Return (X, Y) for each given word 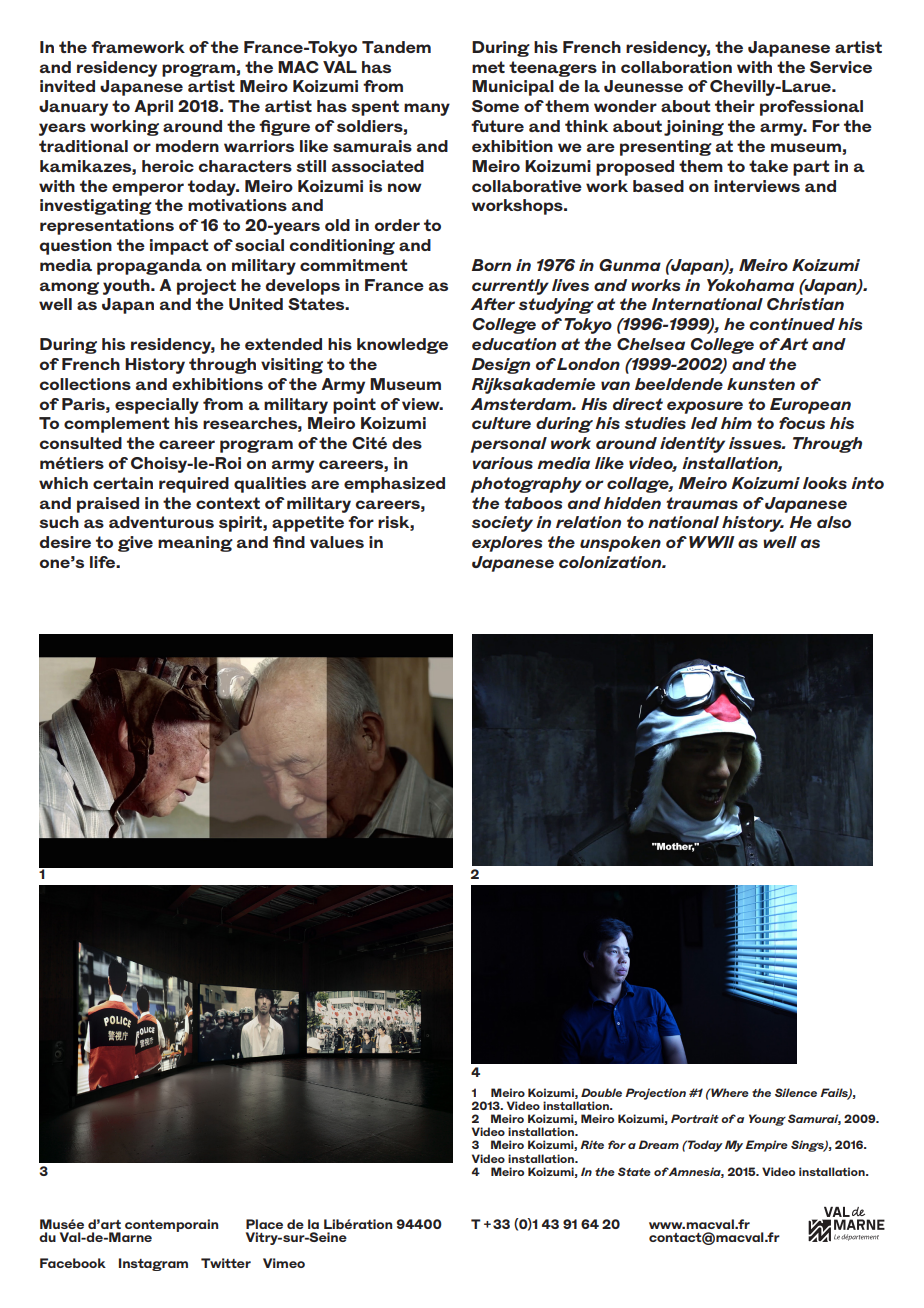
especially (157, 406)
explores (507, 544)
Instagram (153, 1264)
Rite (592, 1144)
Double (601, 1092)
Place (264, 1224)
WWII (712, 542)
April (153, 108)
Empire (766, 1146)
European (810, 406)
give (135, 544)
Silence (796, 1092)
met (488, 67)
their (735, 106)
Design (501, 366)
